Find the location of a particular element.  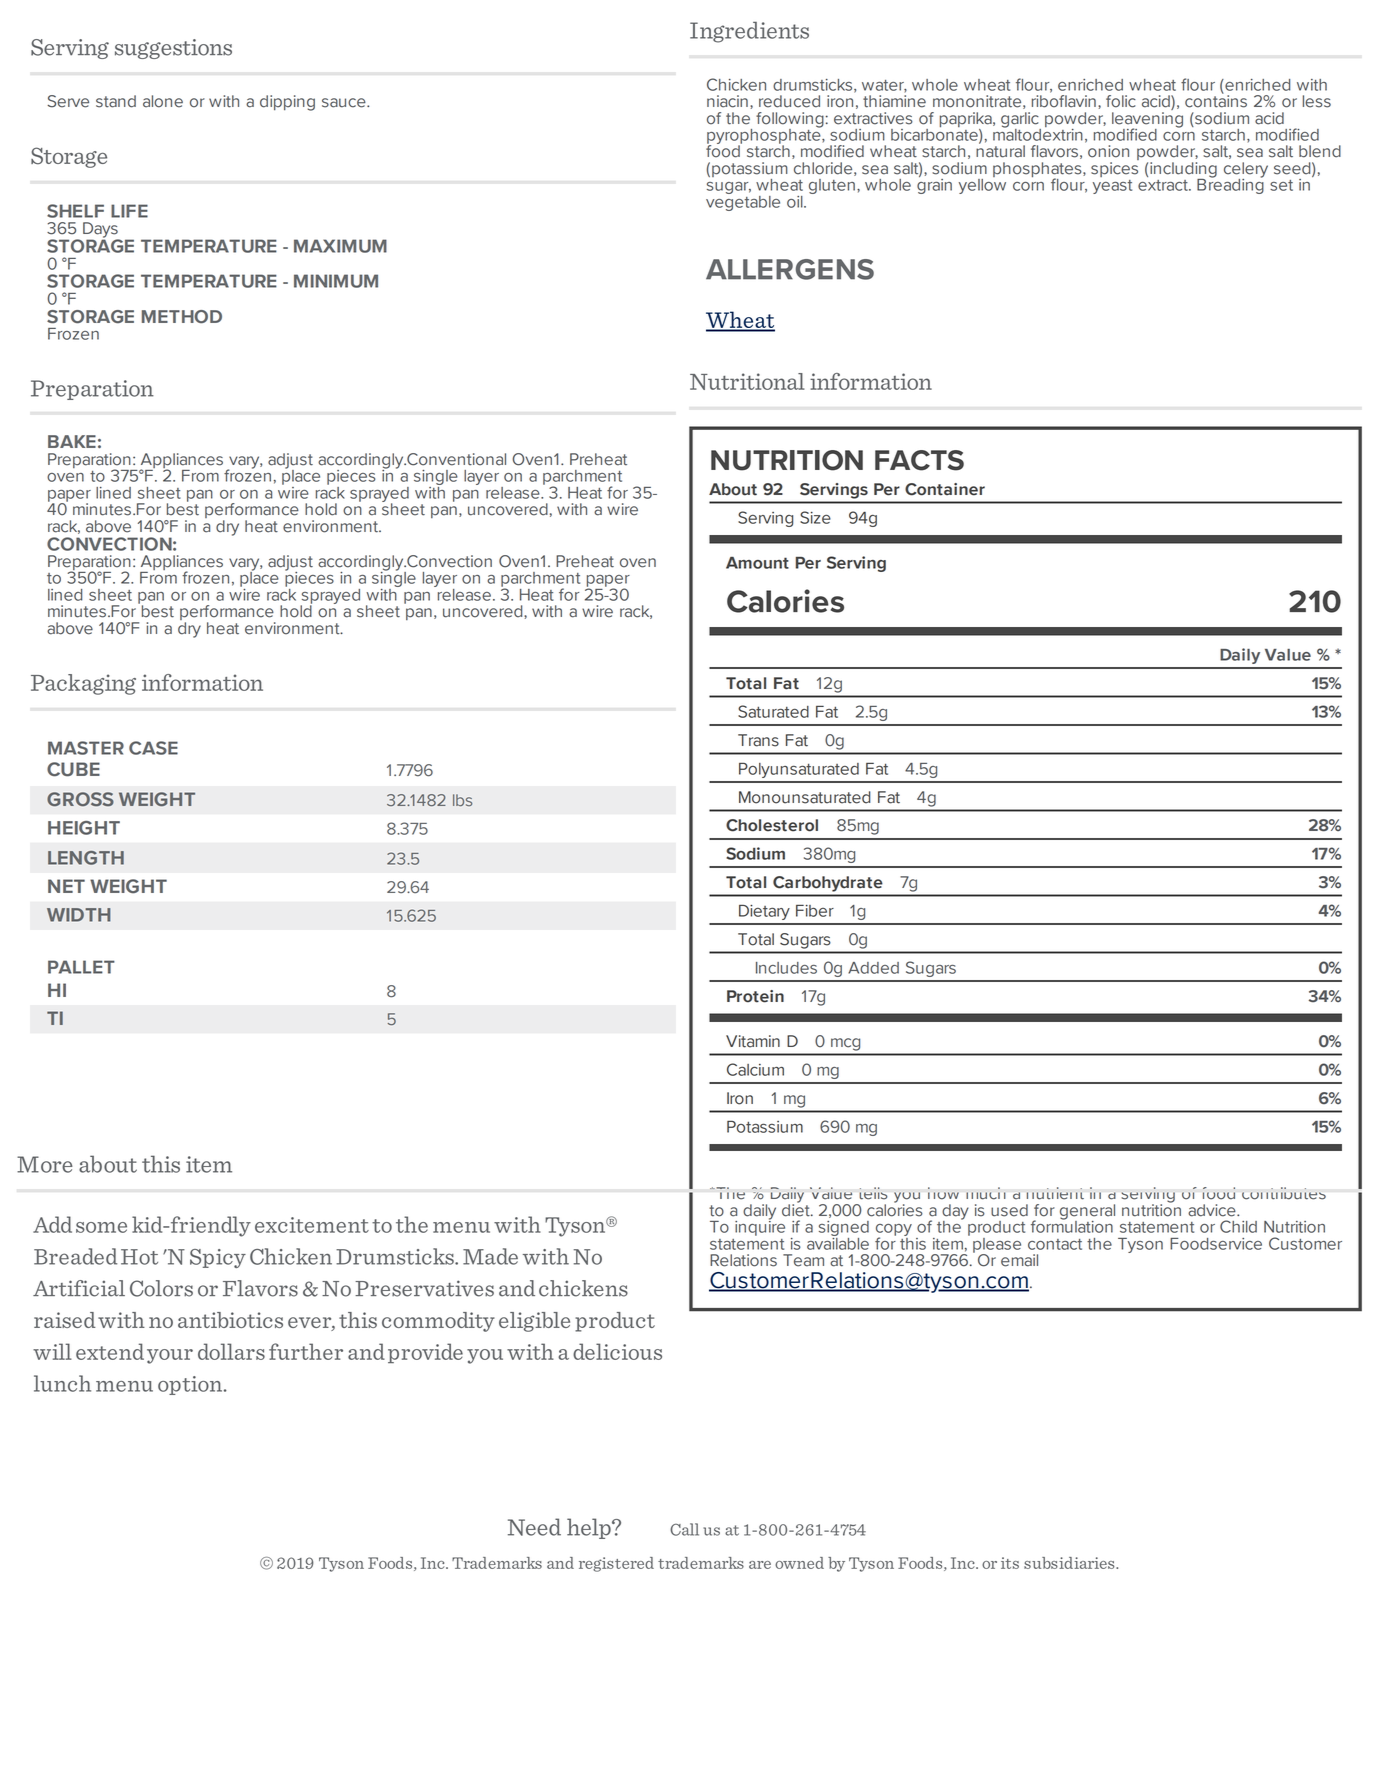

Amount is located at coordinates (757, 563).
